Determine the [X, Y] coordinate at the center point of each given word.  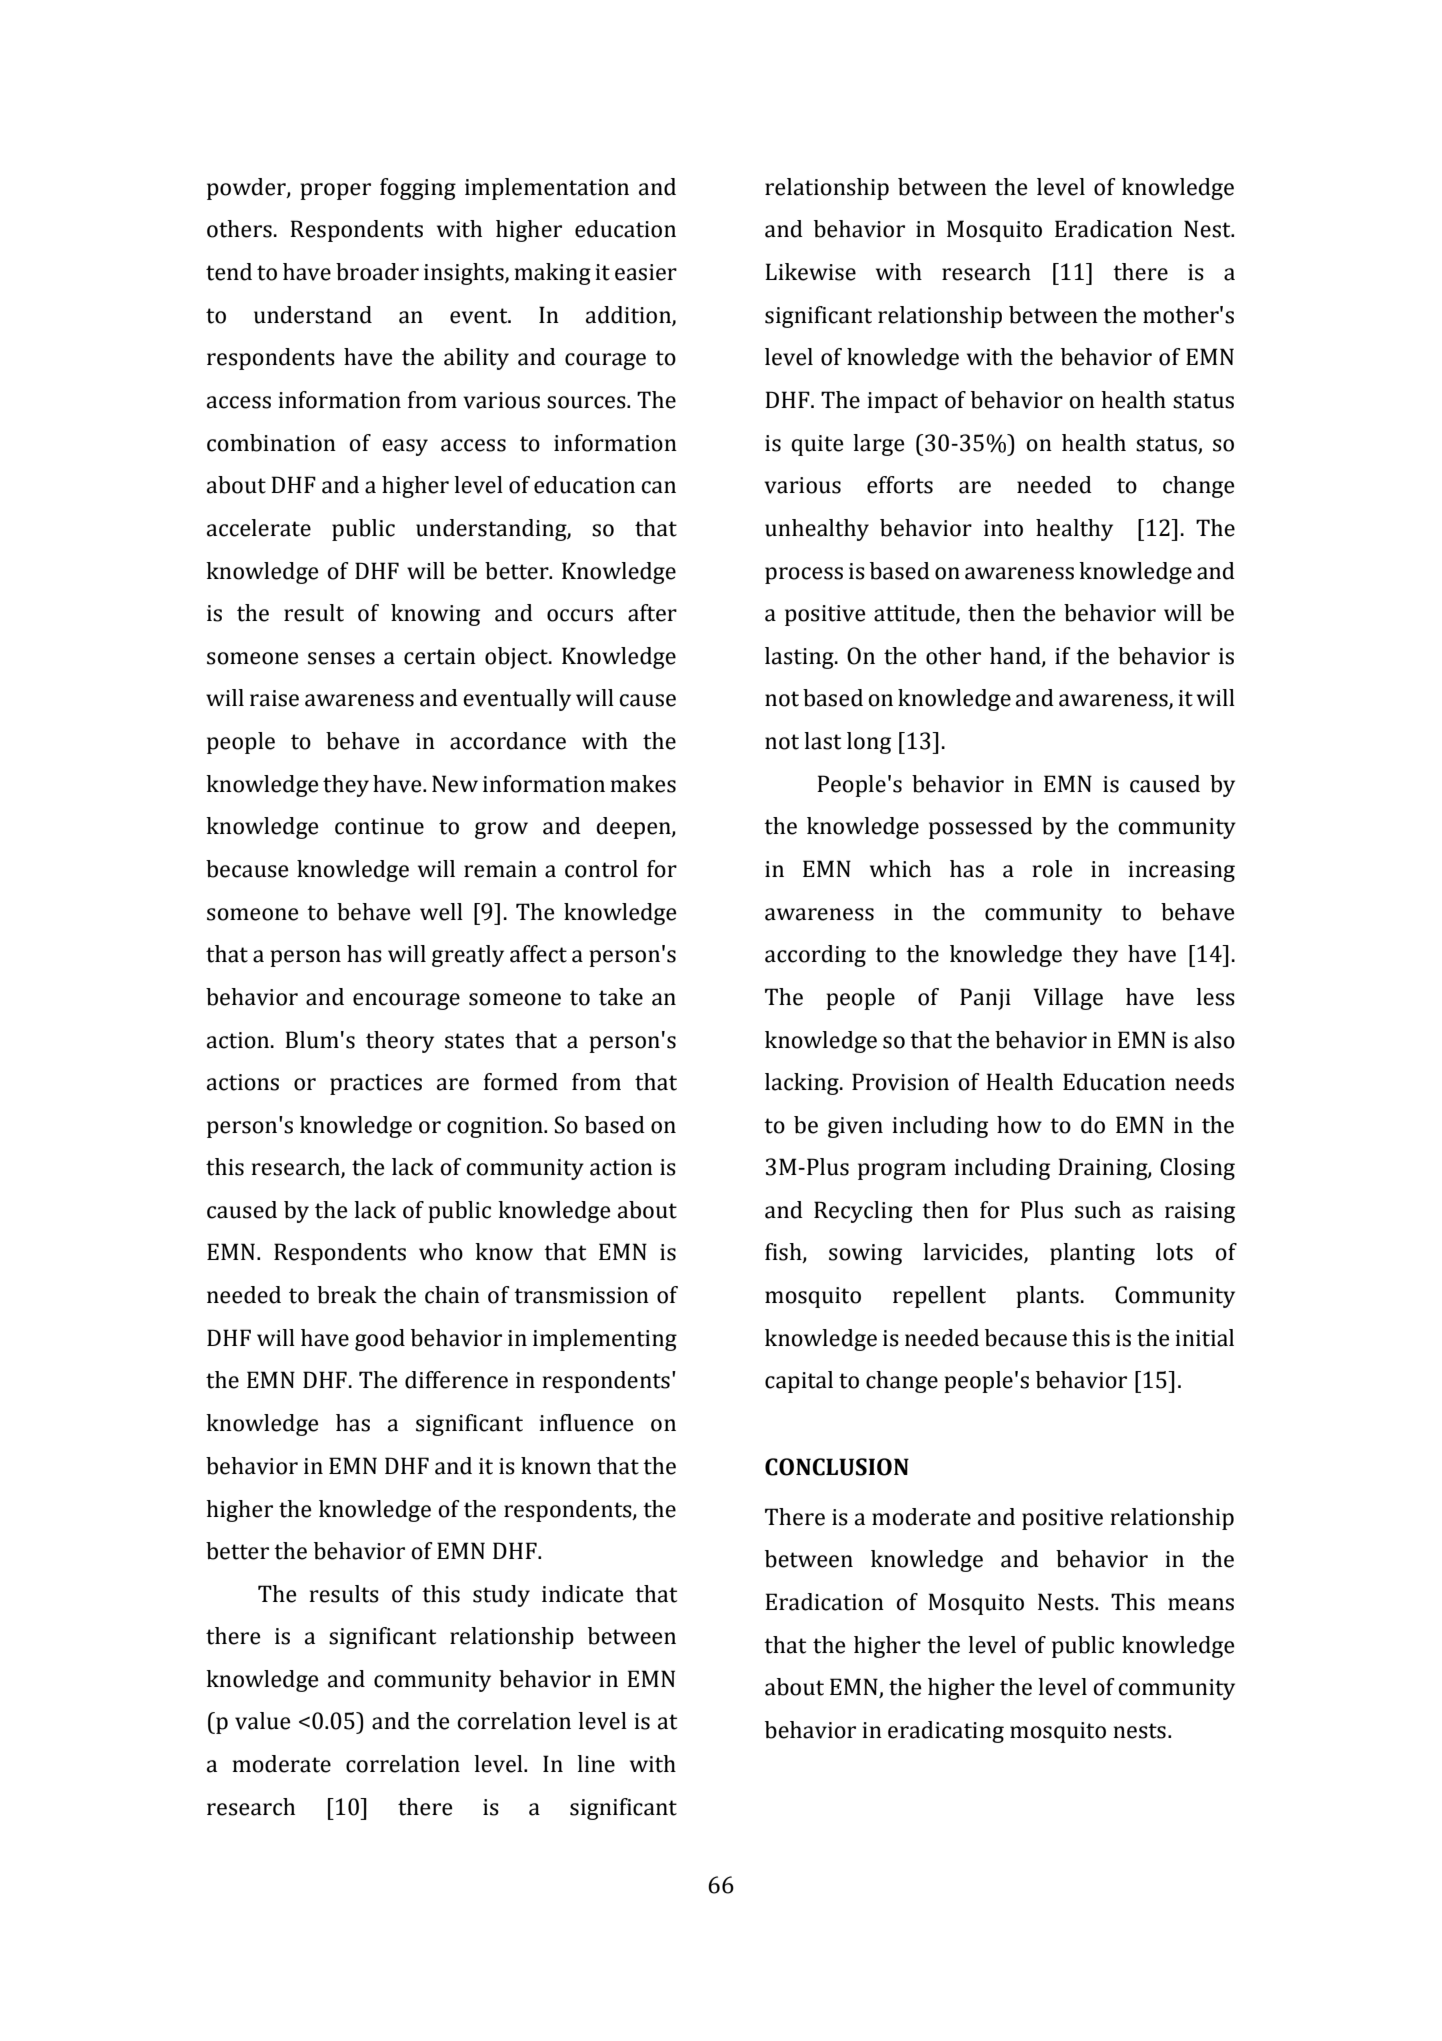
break [347, 1295]
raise [274, 698]
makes [643, 784]
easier [646, 272]
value [263, 1721]
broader [377, 272]
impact [903, 402]
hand [1016, 657]
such [1098, 1210]
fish [784, 1253]
